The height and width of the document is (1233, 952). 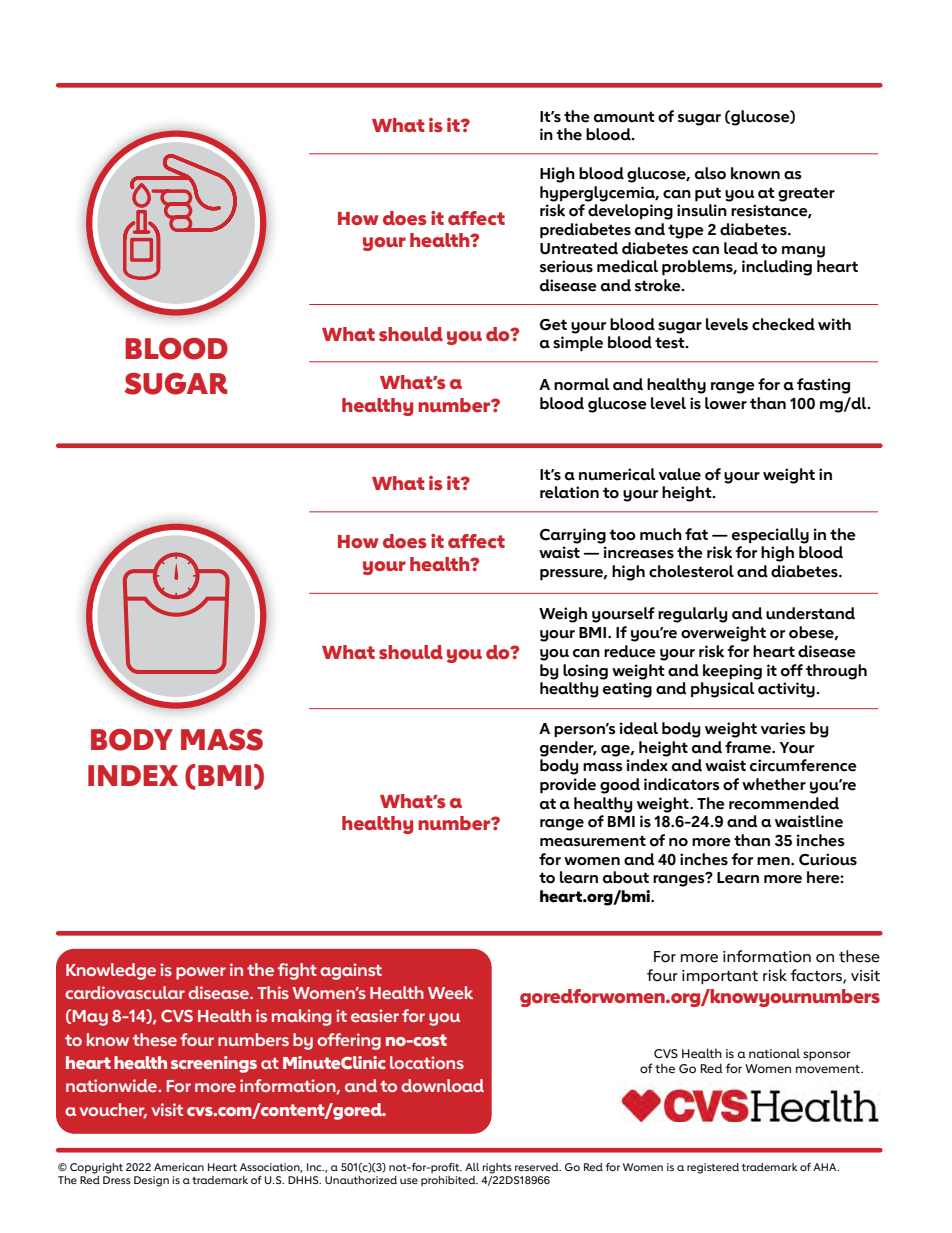 What do you see at coordinates (624, 117) in the document?
I see `amount` at bounding box center [624, 117].
